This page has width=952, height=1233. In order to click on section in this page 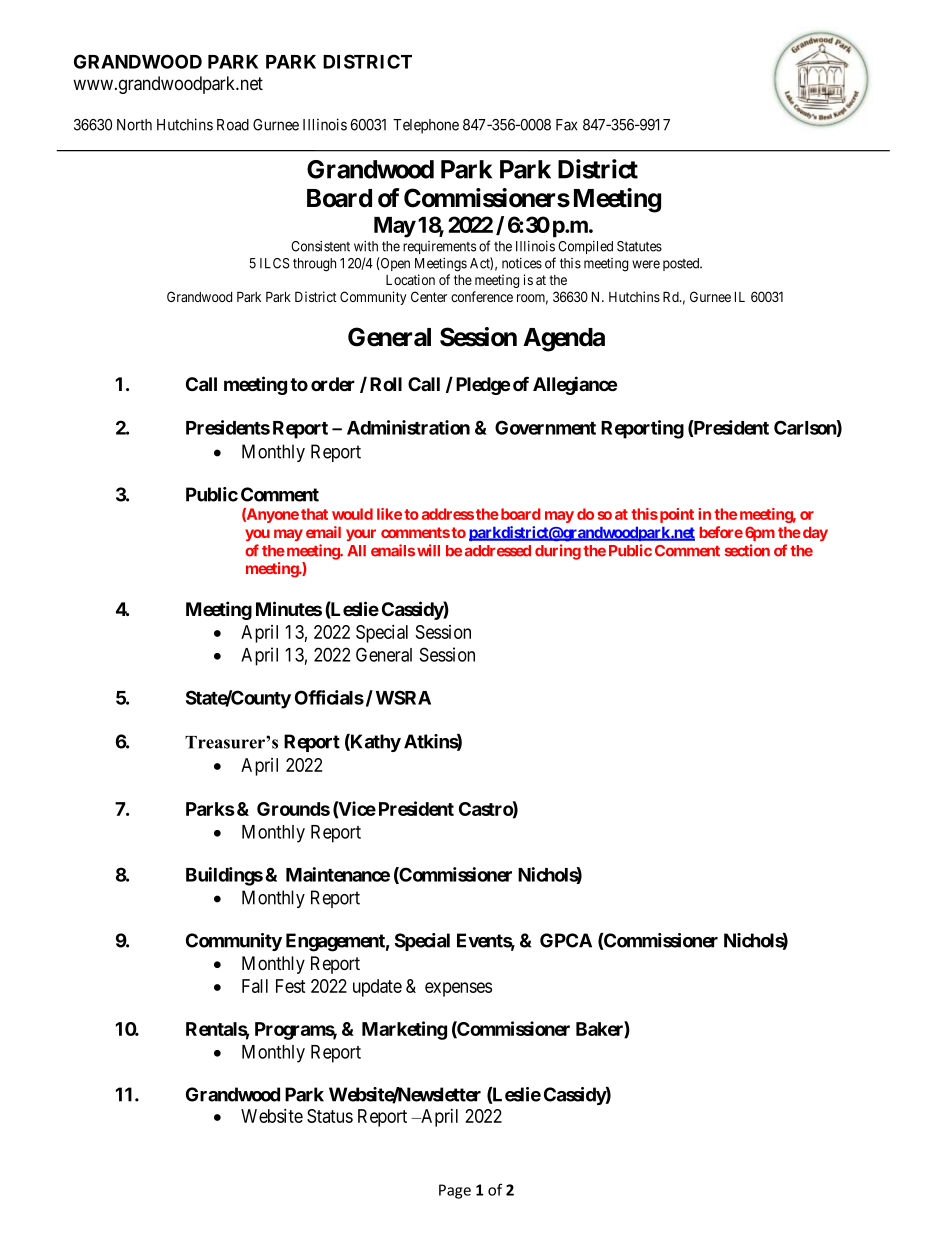, I will do `click(747, 550)`.
